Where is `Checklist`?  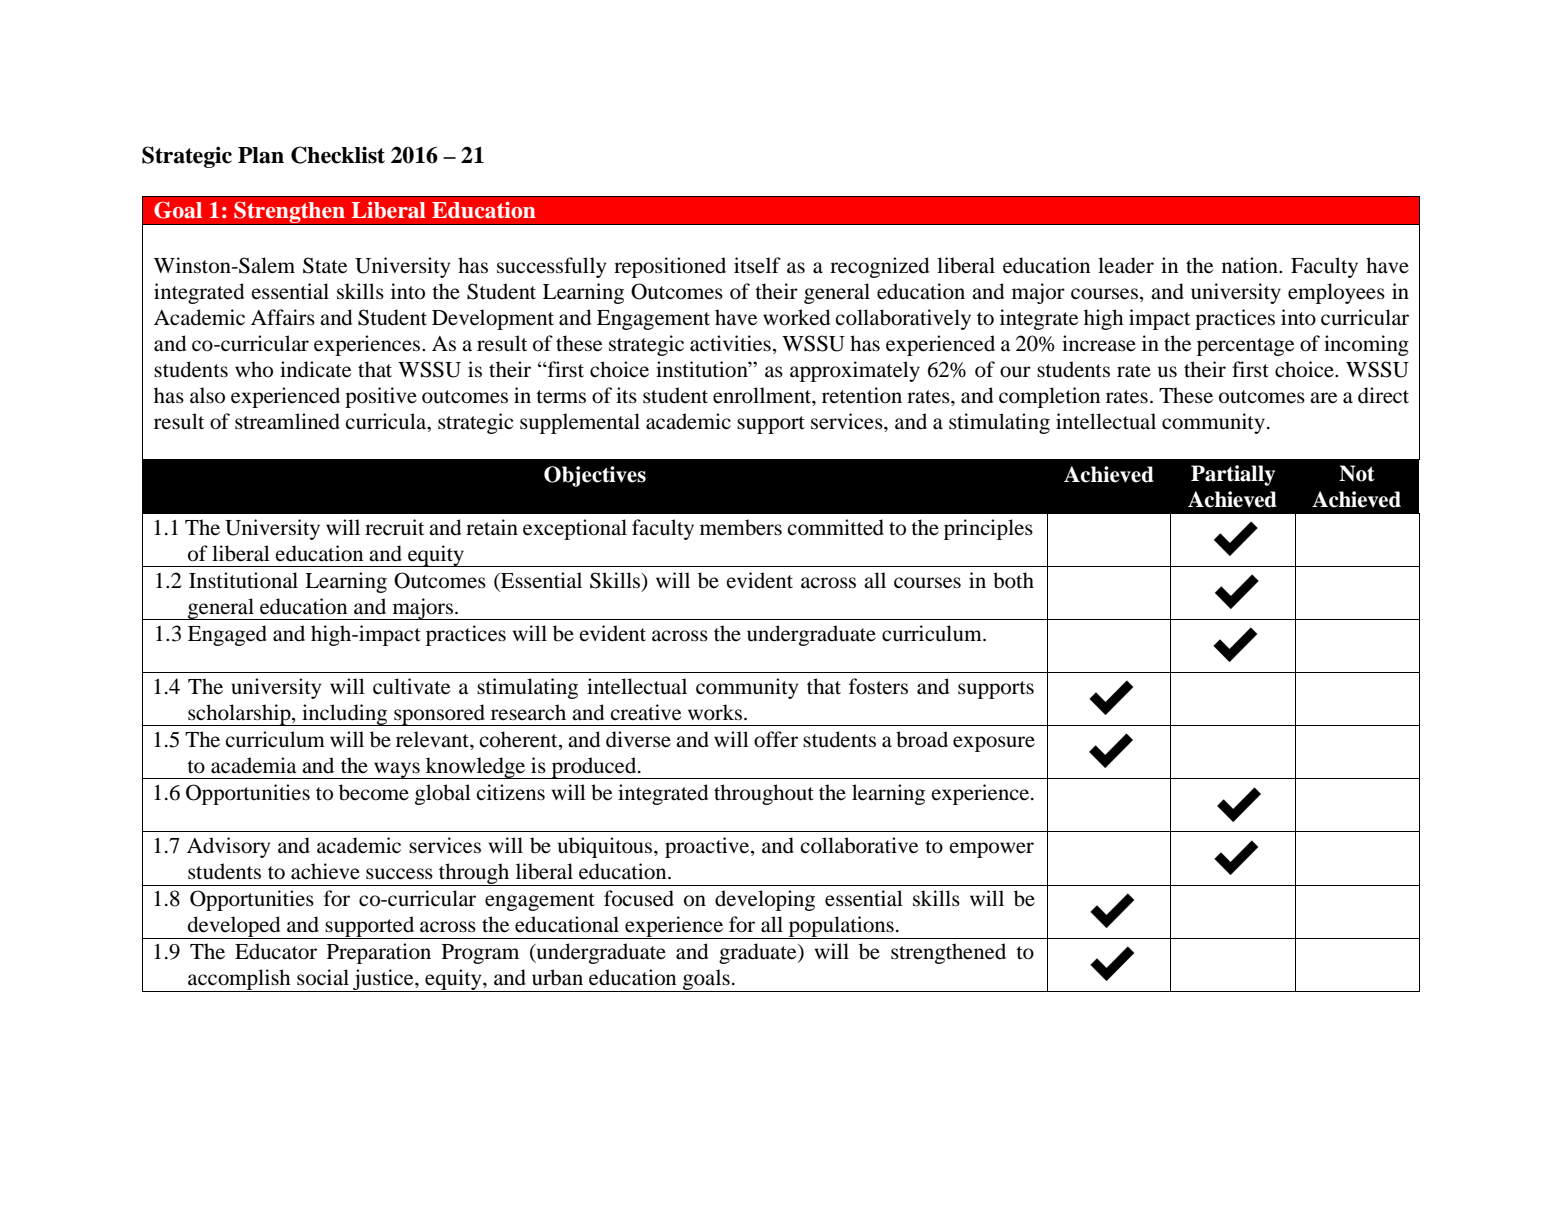 Checklist is located at coordinates (338, 155).
